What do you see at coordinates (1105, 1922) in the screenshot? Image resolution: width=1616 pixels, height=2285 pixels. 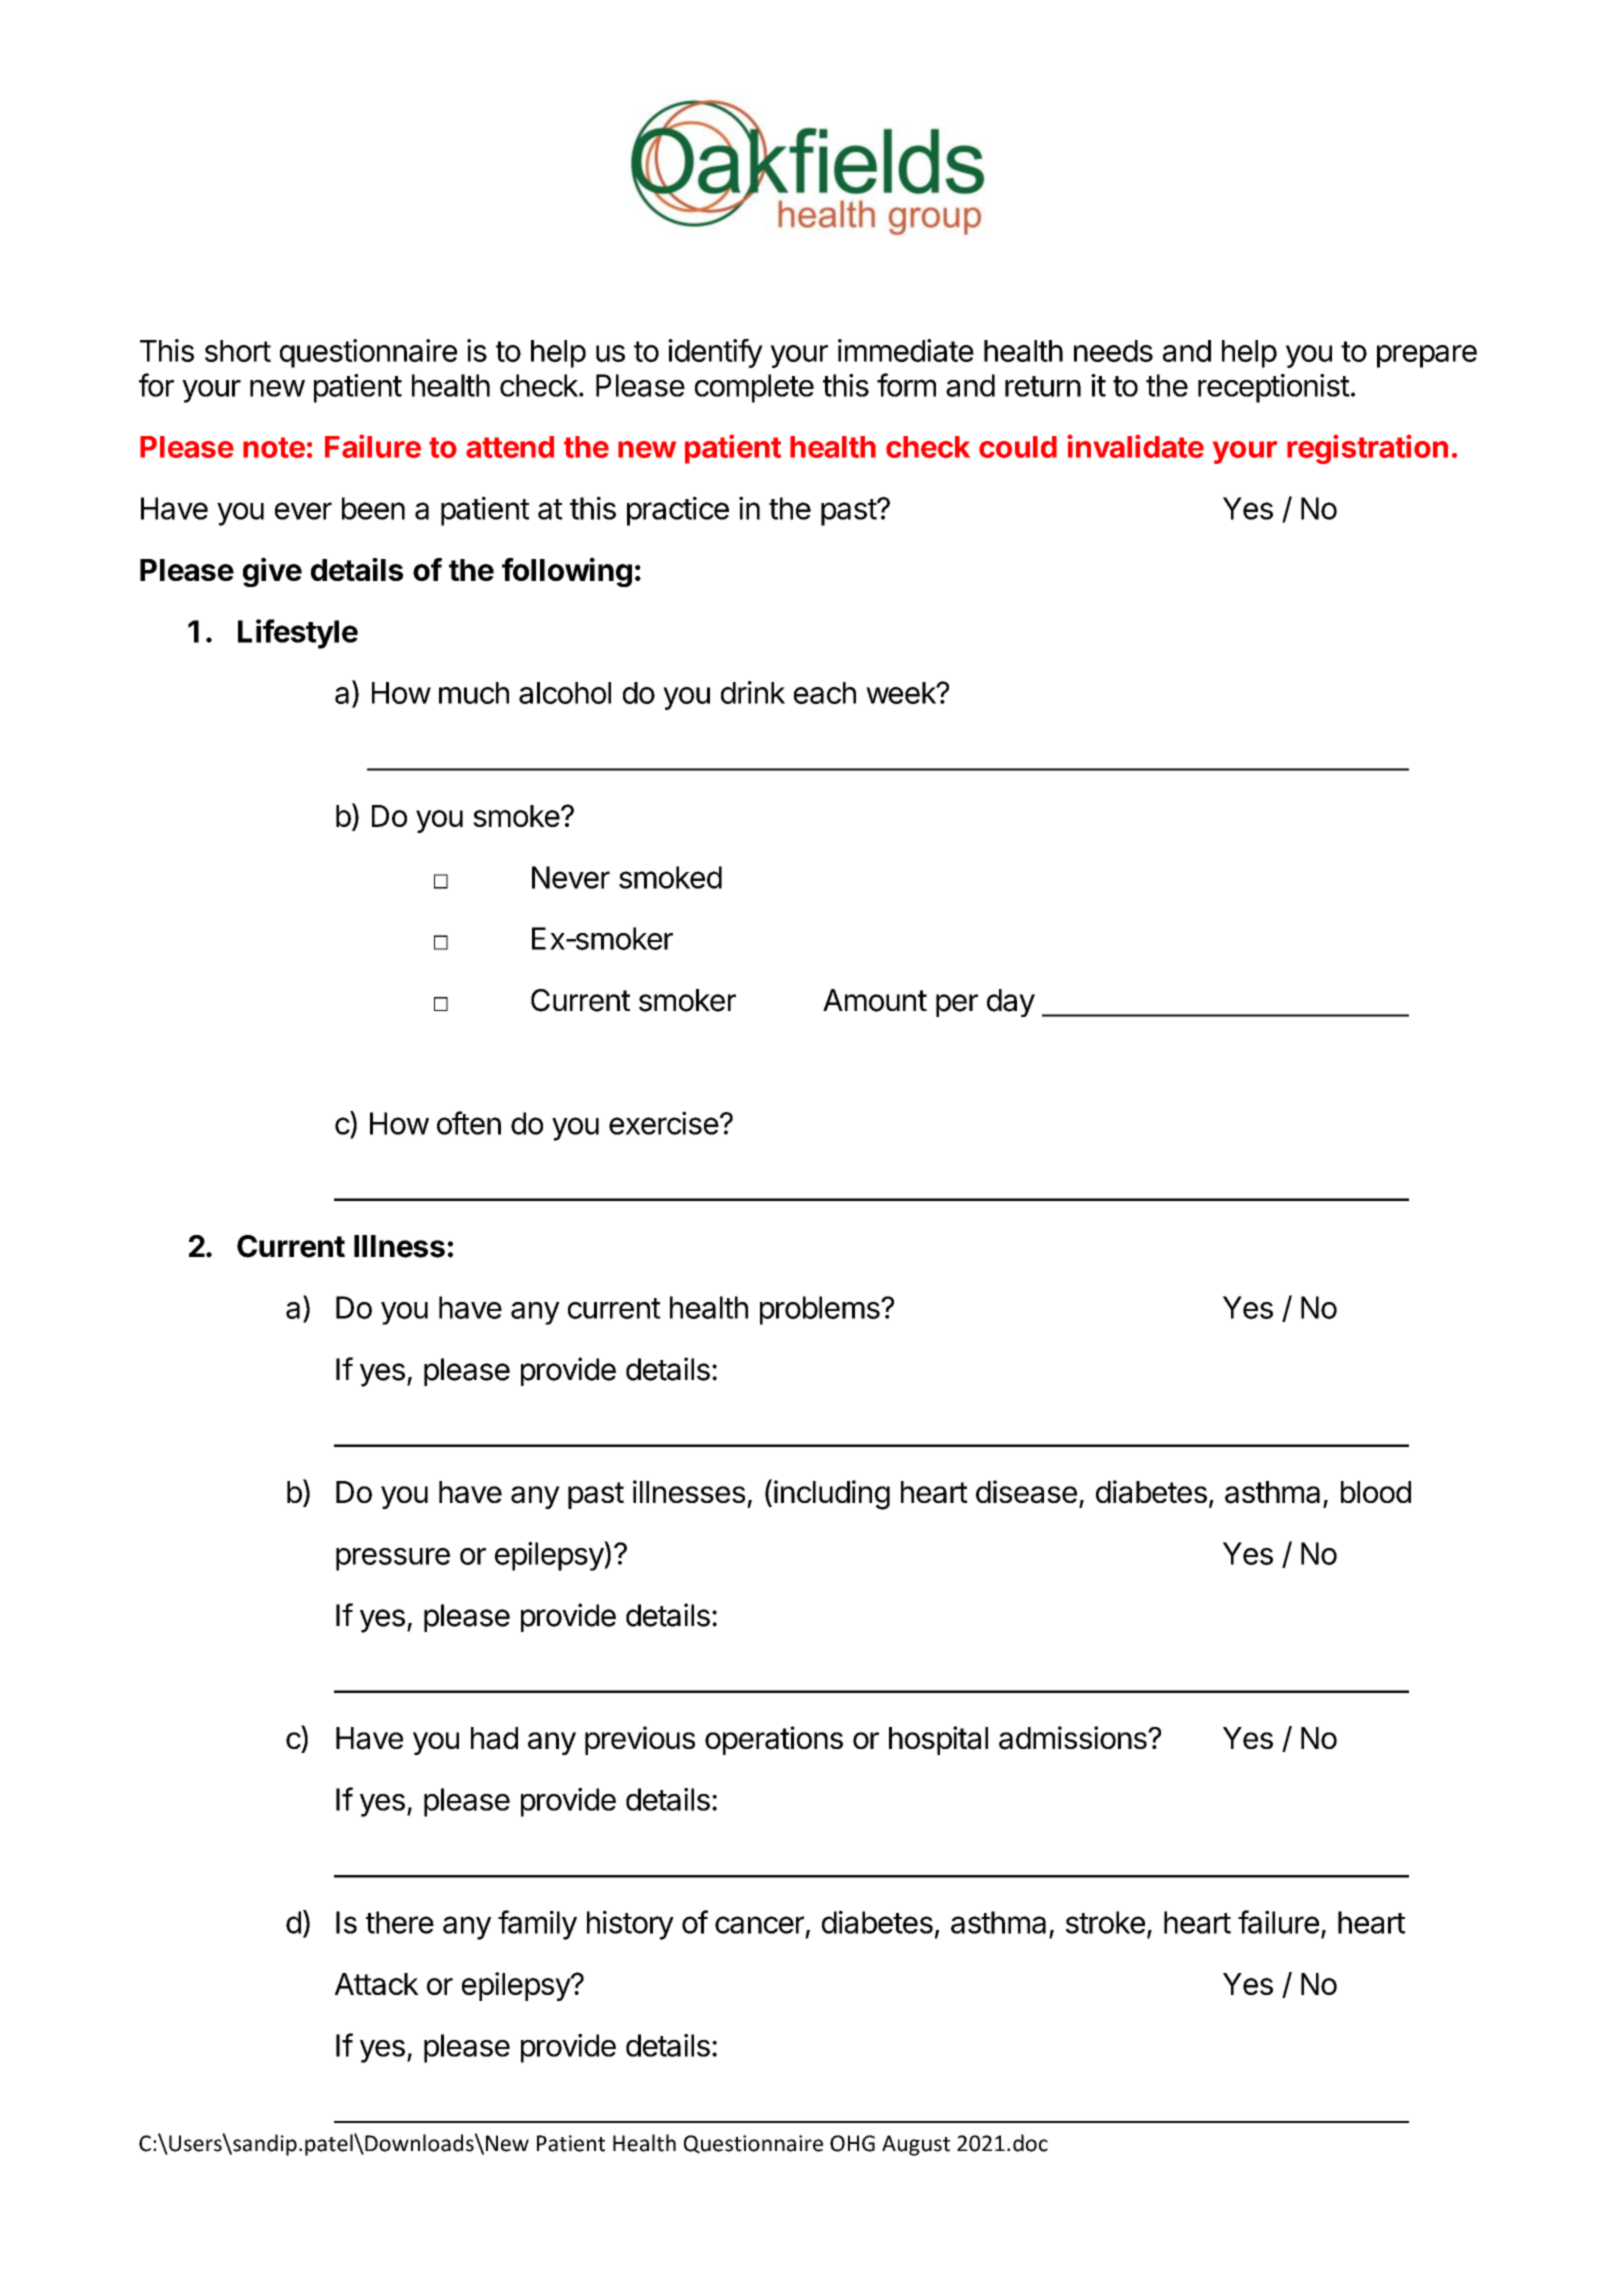 I see `stroke` at bounding box center [1105, 1922].
